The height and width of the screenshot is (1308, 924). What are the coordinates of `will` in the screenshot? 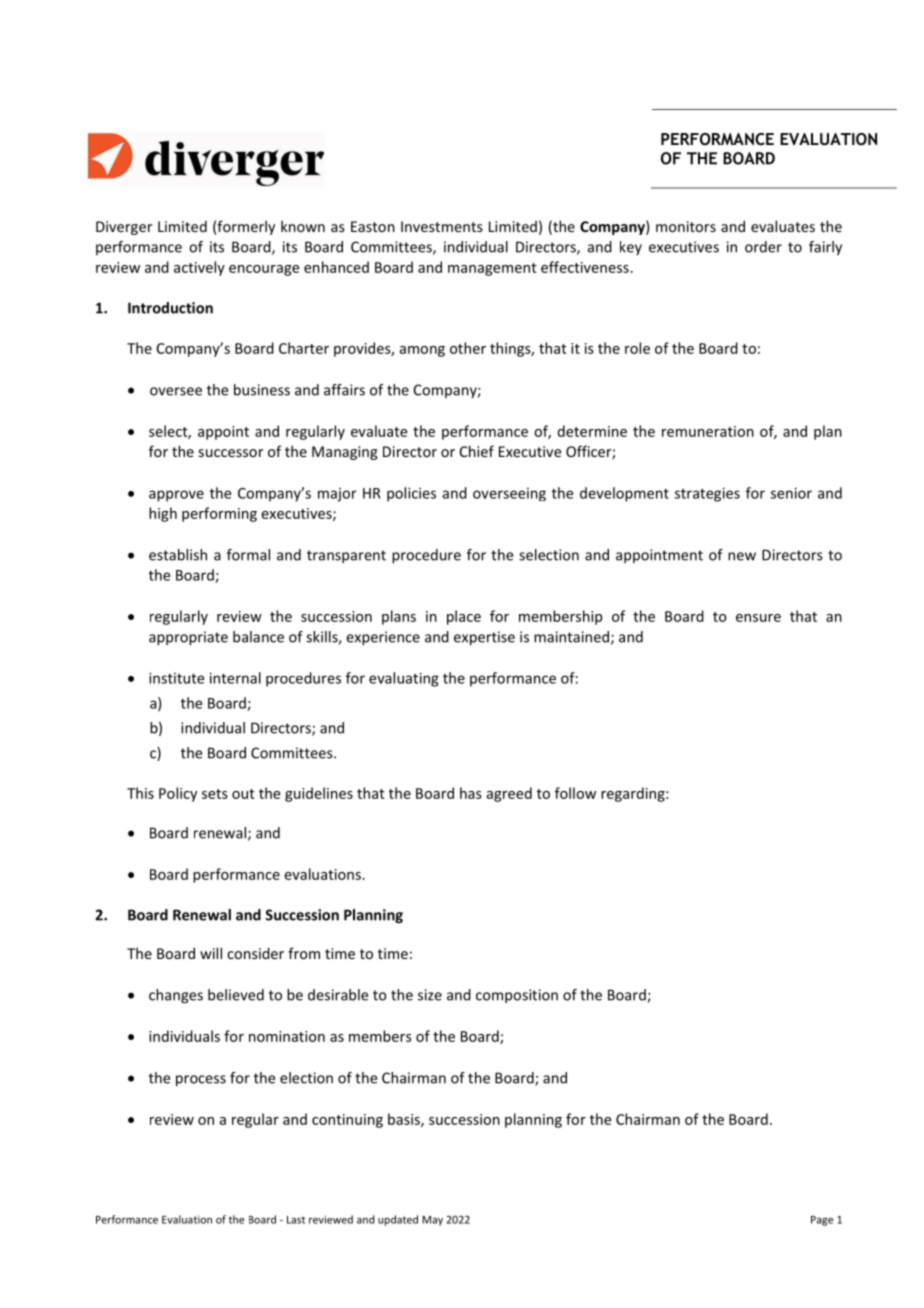 It's located at (211, 953).
